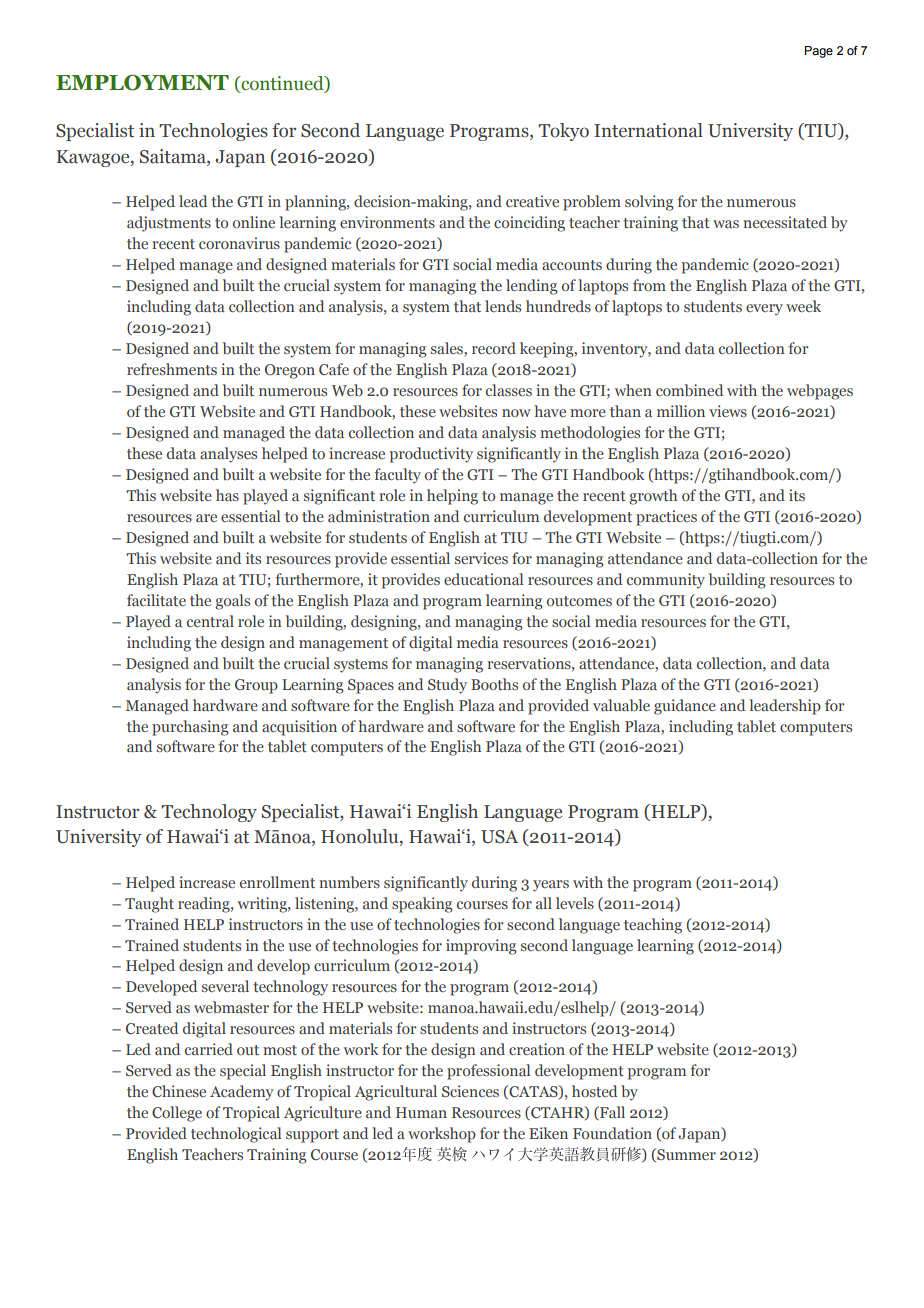 The height and width of the page is (1308, 924). Describe the element at coordinates (470, 1091) in the page. I see `Sciences` at that location.
